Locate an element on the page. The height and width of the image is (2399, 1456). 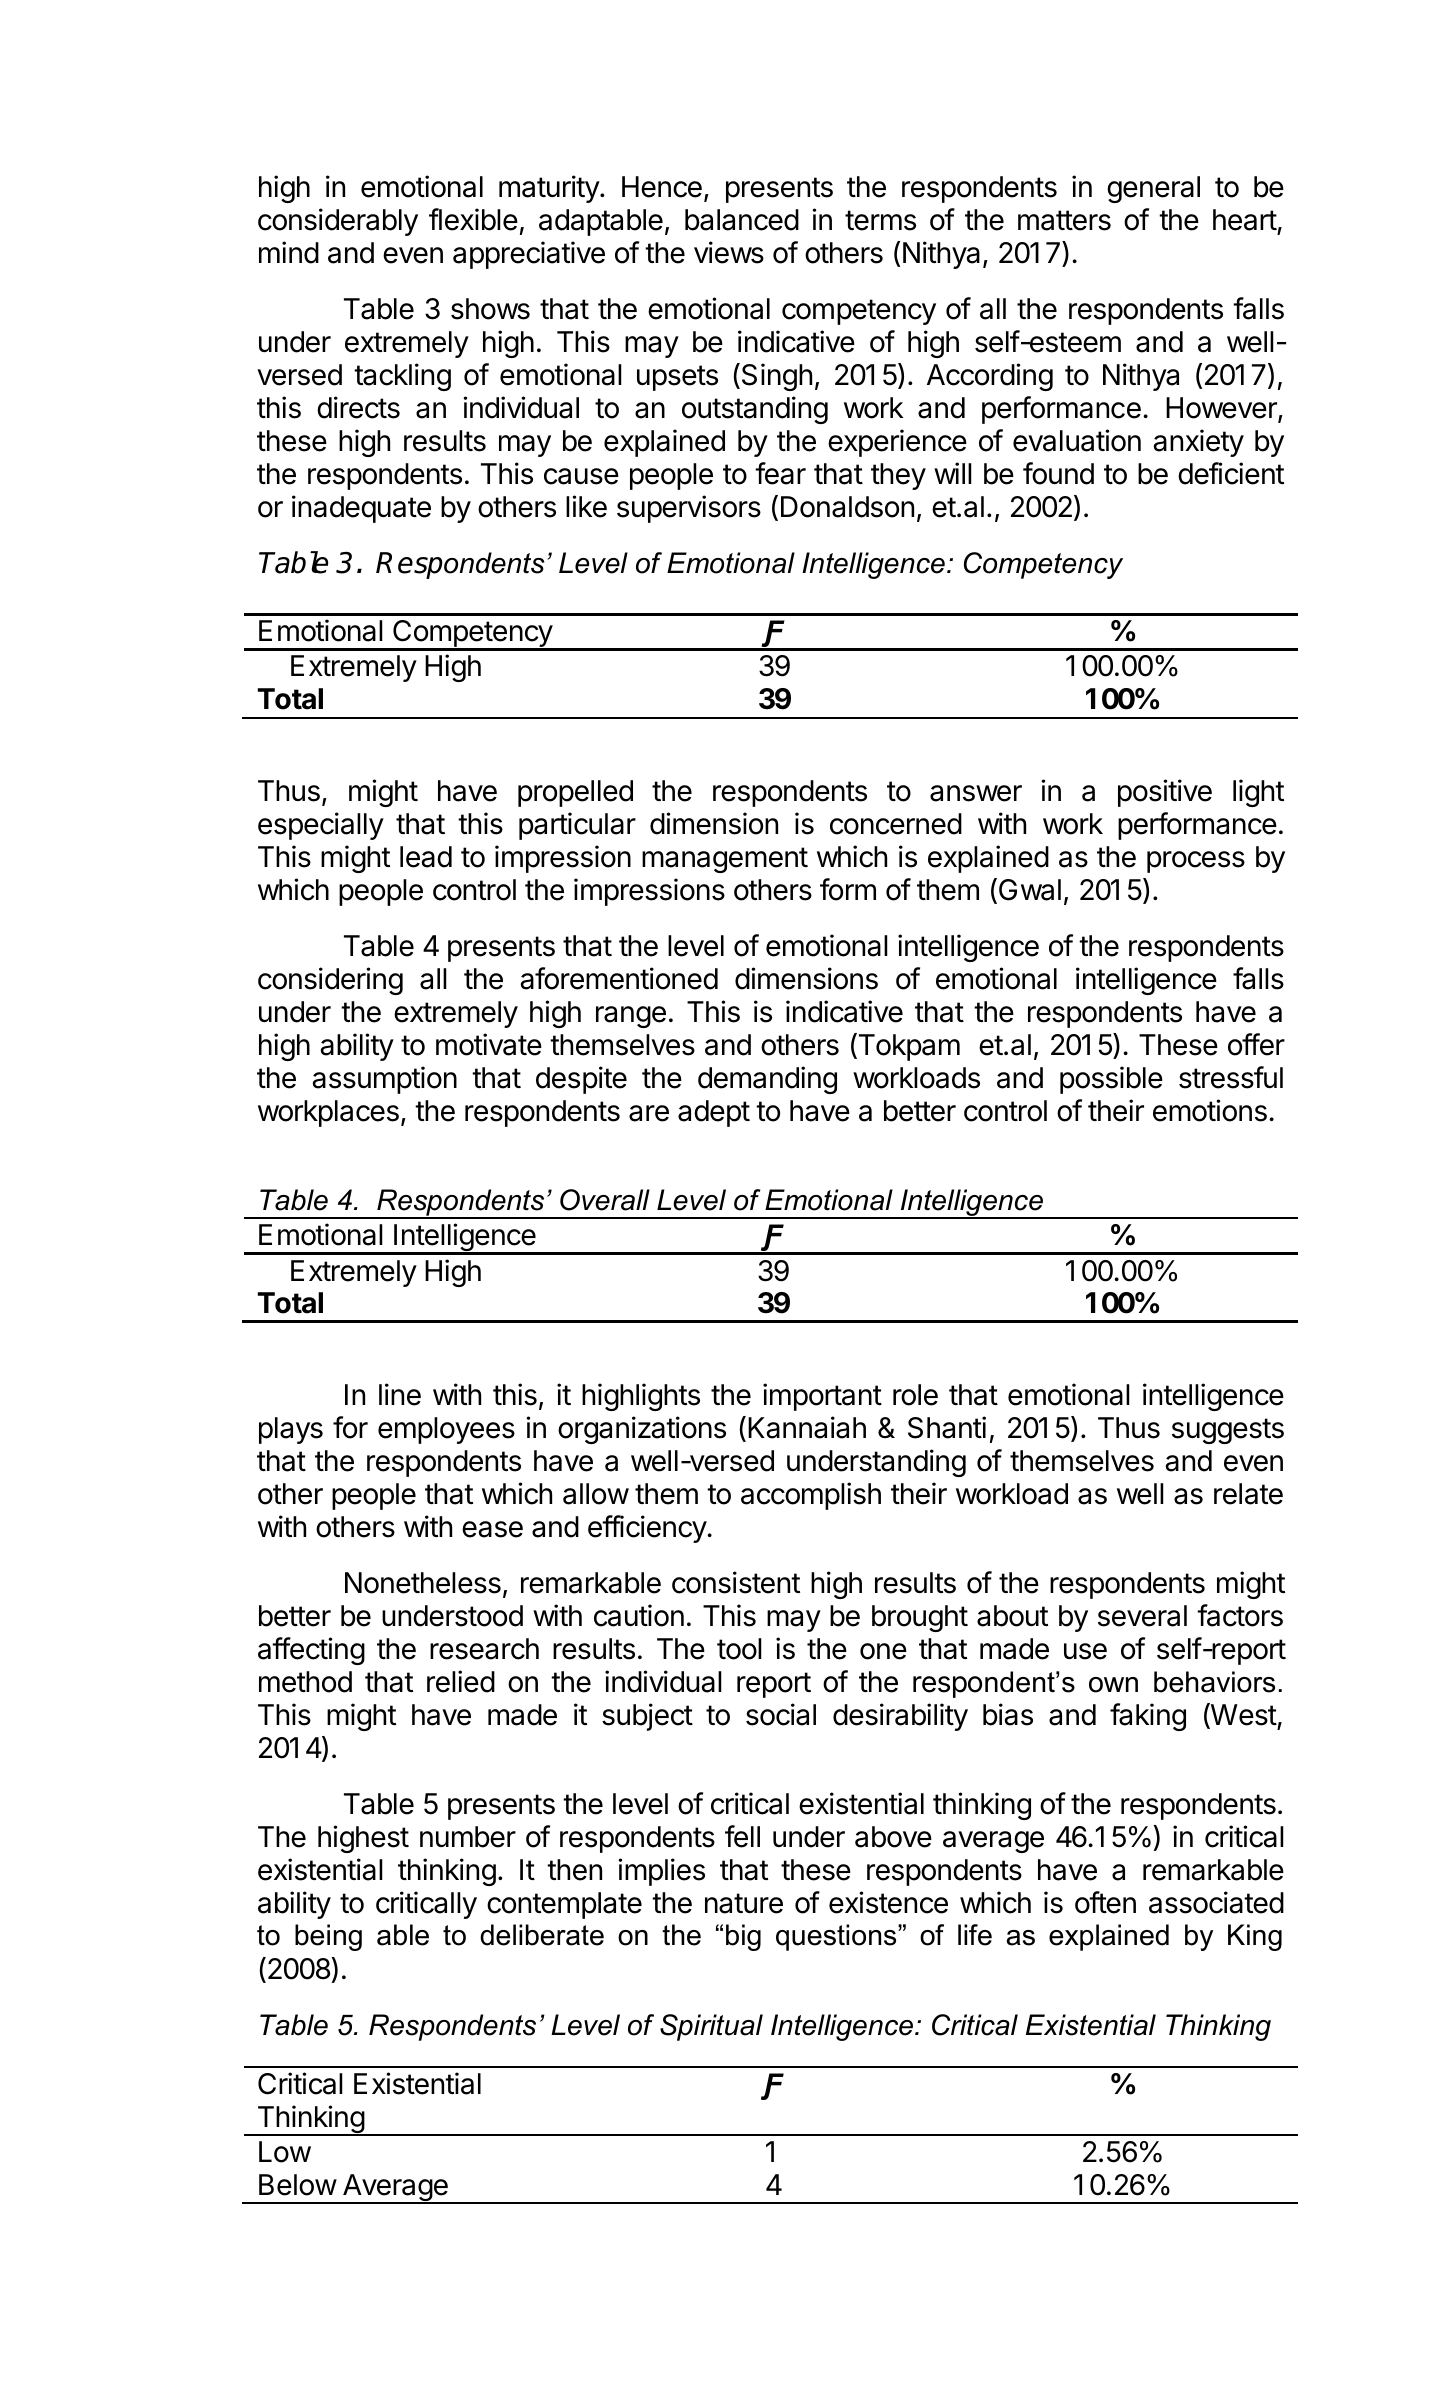
often is located at coordinates (1105, 1902).
